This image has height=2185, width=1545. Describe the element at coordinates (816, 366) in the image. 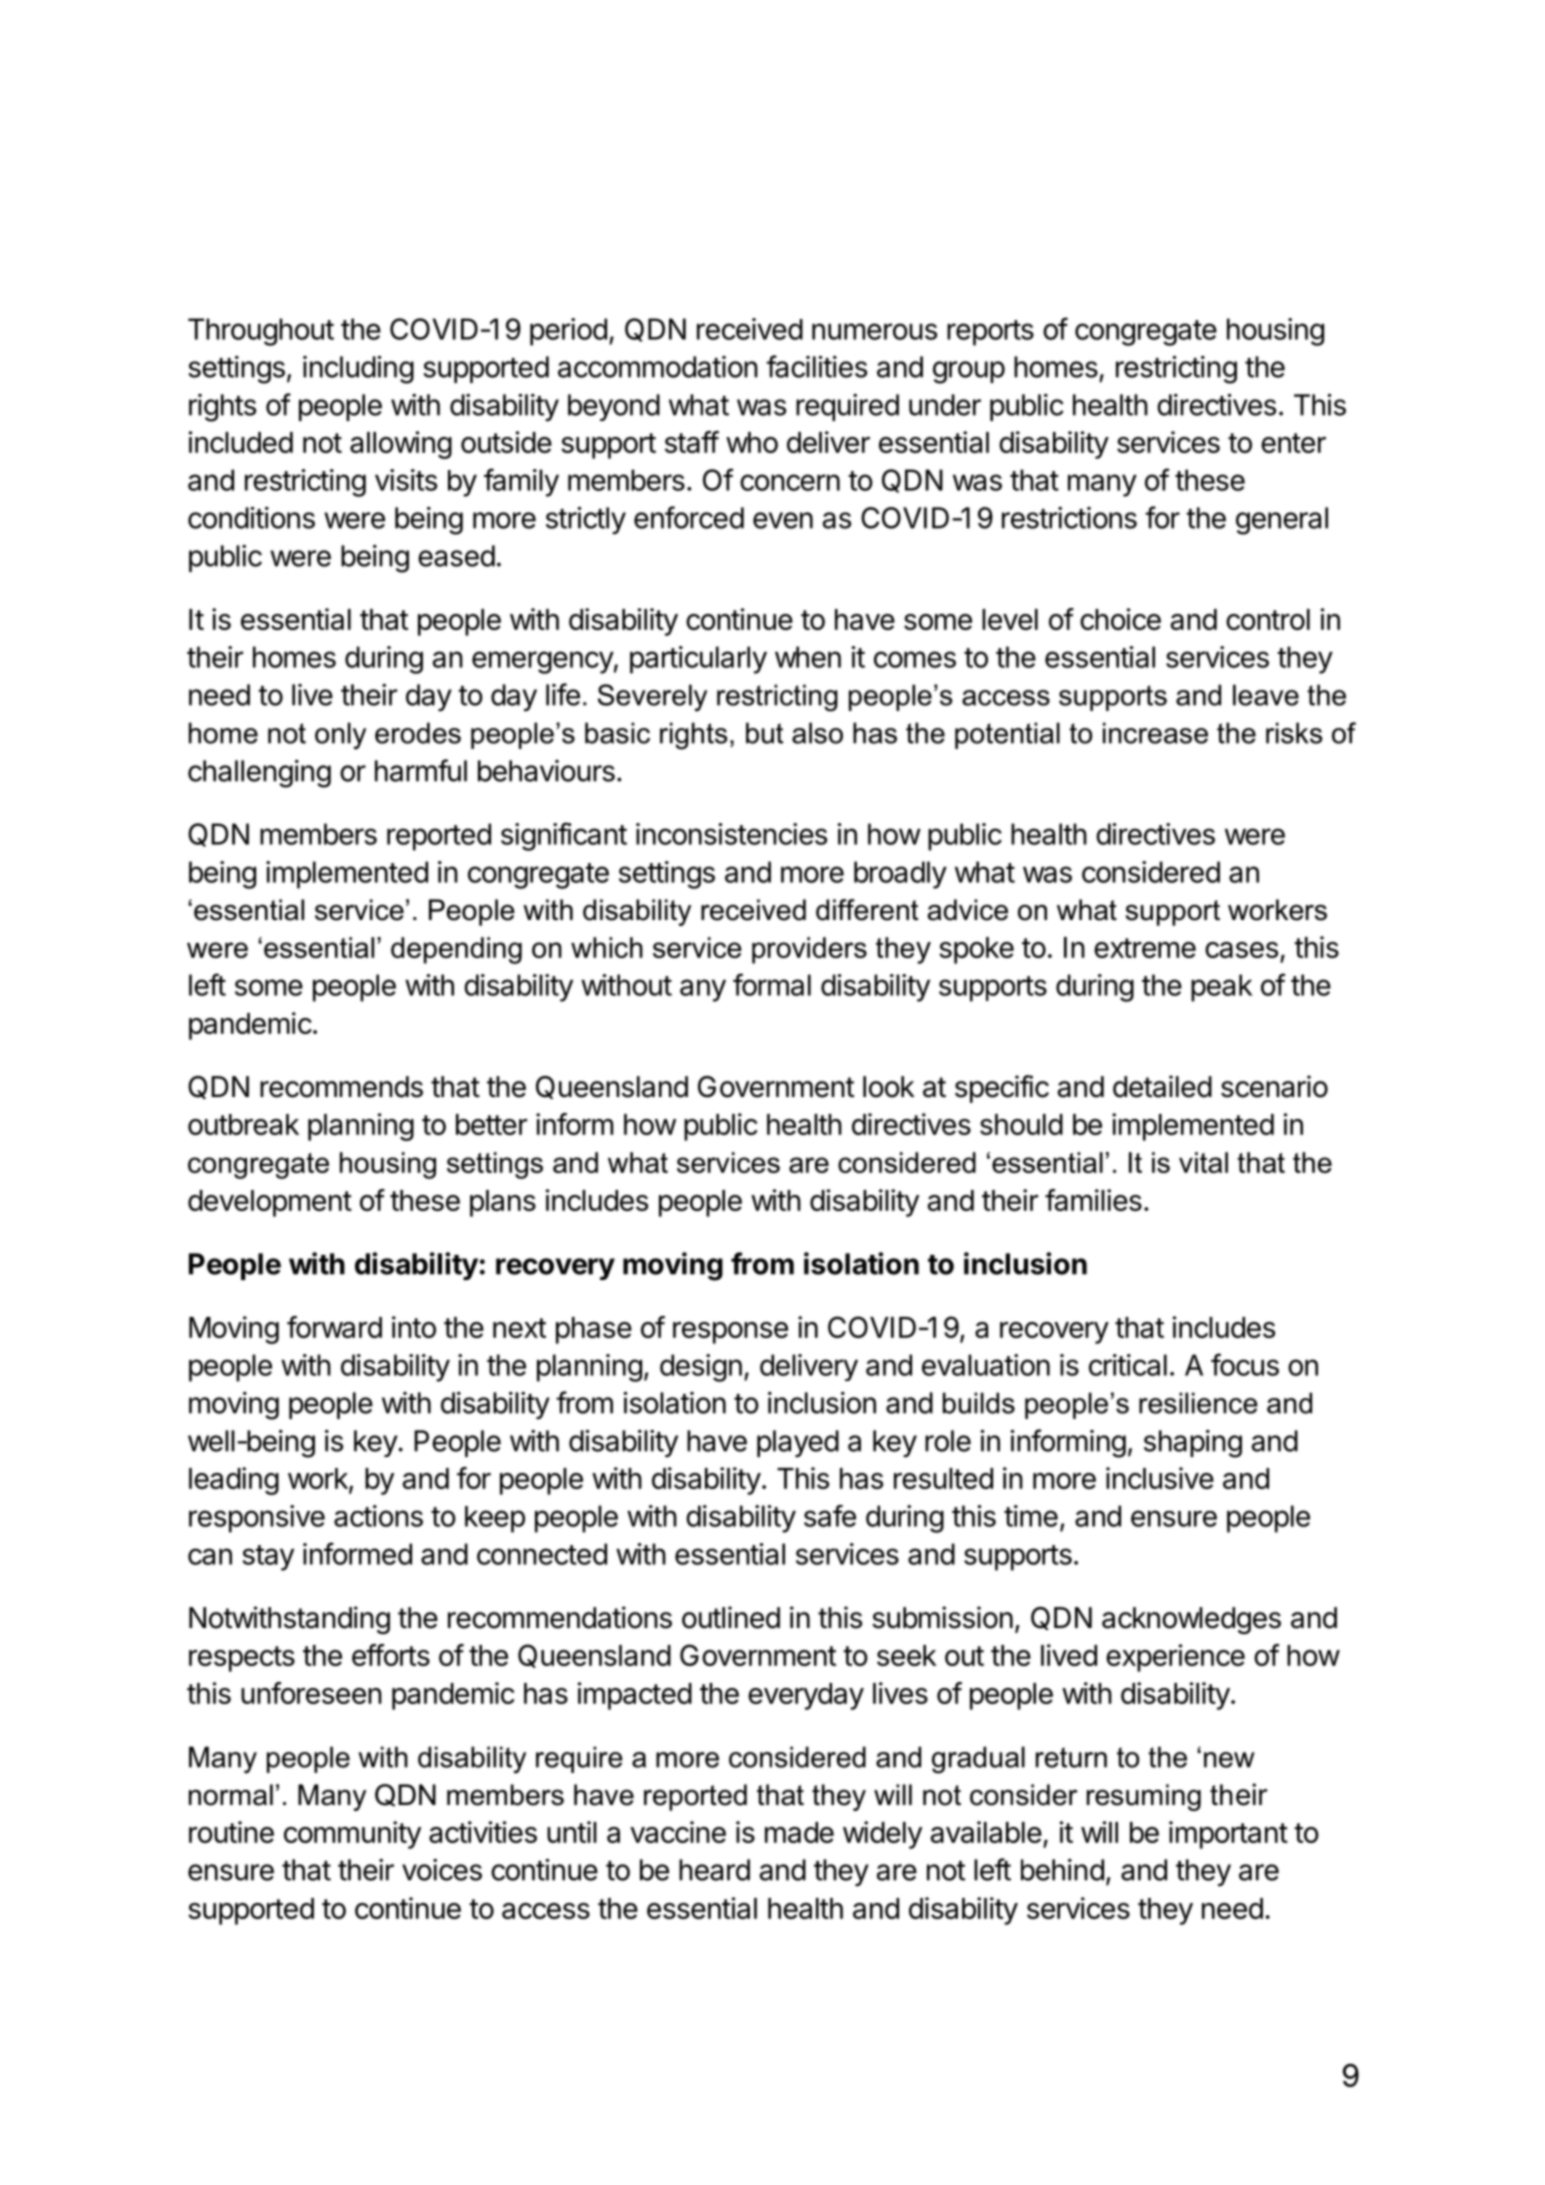

I see `facilities` at that location.
